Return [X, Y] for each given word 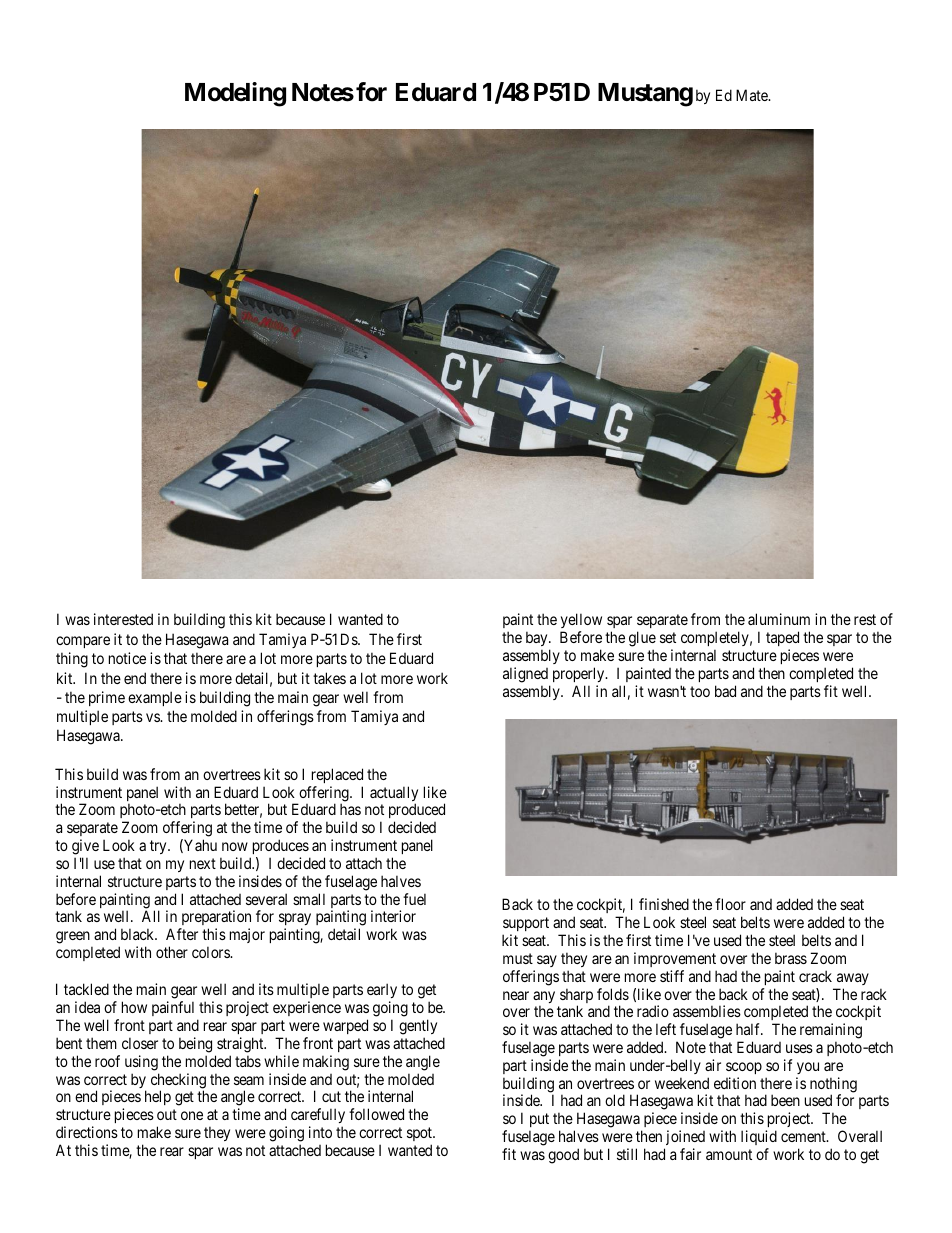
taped [782, 638]
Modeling [235, 94]
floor [730, 904]
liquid [759, 1137]
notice [127, 658]
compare [83, 642]
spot [421, 1134]
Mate [753, 95]
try [159, 847]
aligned [525, 675]
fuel [414, 899]
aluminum [779, 619]
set [668, 637]
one [192, 1115]
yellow [581, 622]
